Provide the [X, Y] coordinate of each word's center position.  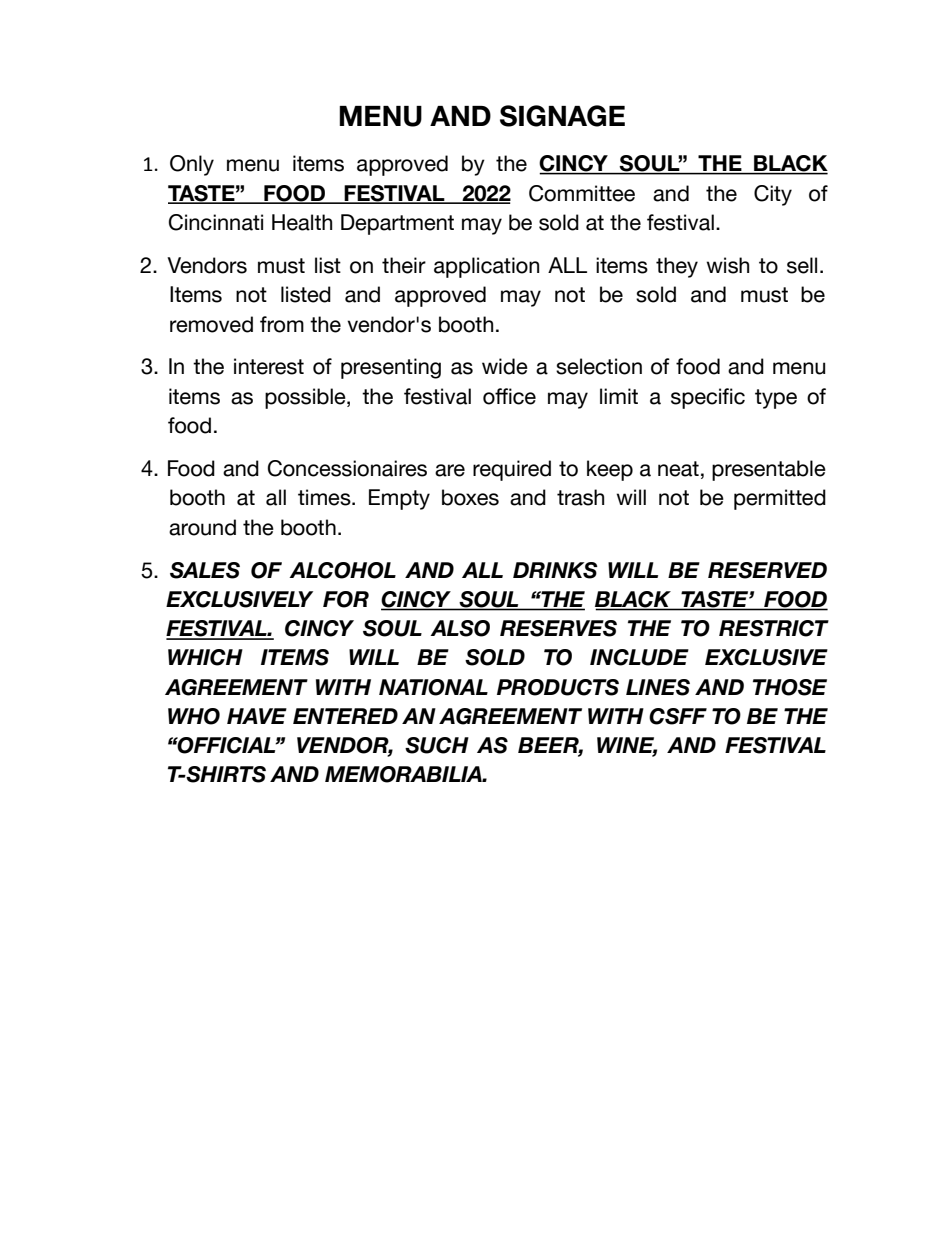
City [773, 195]
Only [192, 165]
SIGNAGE [562, 116]
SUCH [437, 745]
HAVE [257, 716]
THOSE [790, 687]
